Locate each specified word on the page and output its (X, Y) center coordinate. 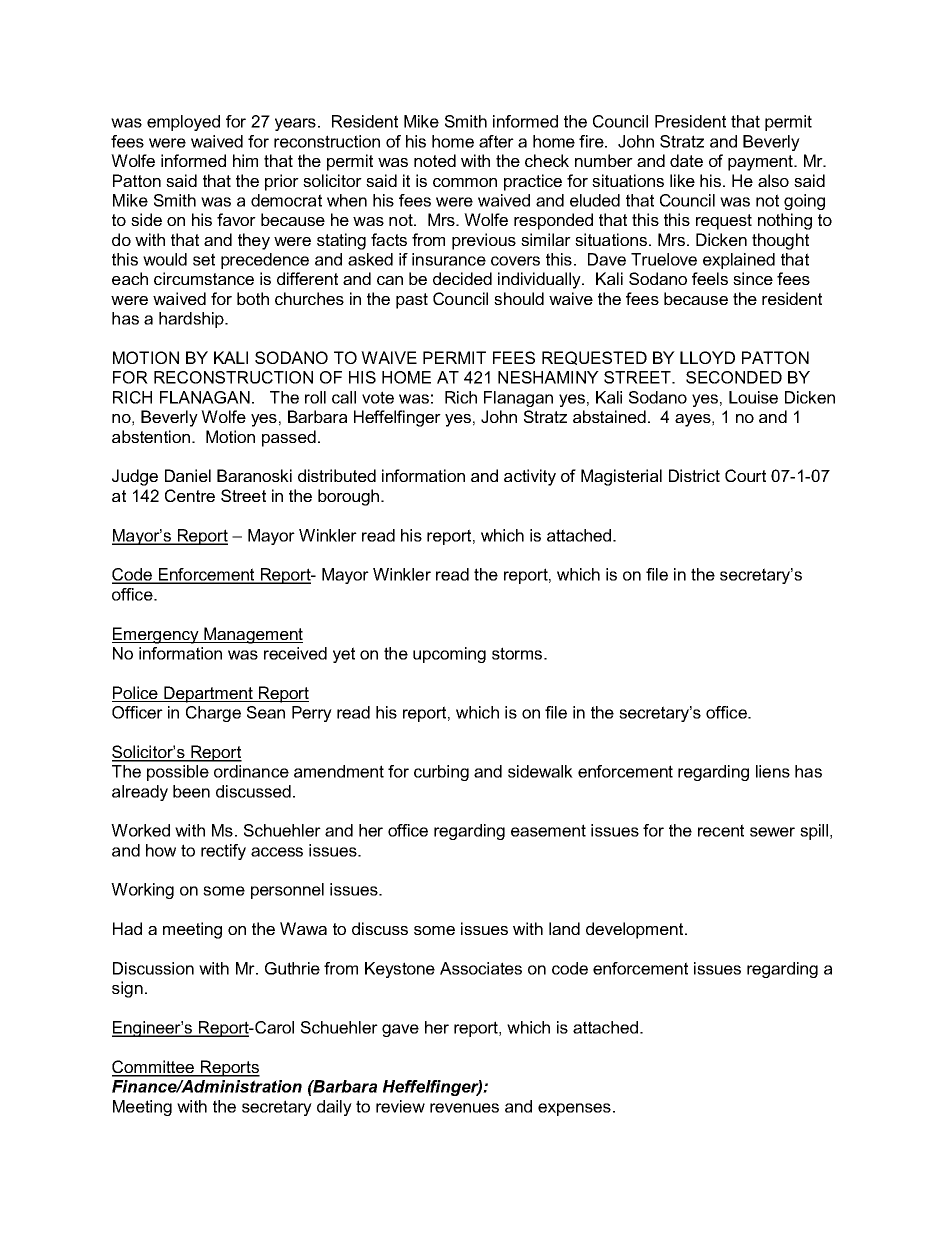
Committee (154, 1068)
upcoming (449, 655)
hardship (192, 320)
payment (761, 163)
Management (252, 635)
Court (745, 475)
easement (548, 830)
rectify (223, 852)
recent (721, 830)
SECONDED (734, 377)
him (245, 160)
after (496, 141)
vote (378, 397)
